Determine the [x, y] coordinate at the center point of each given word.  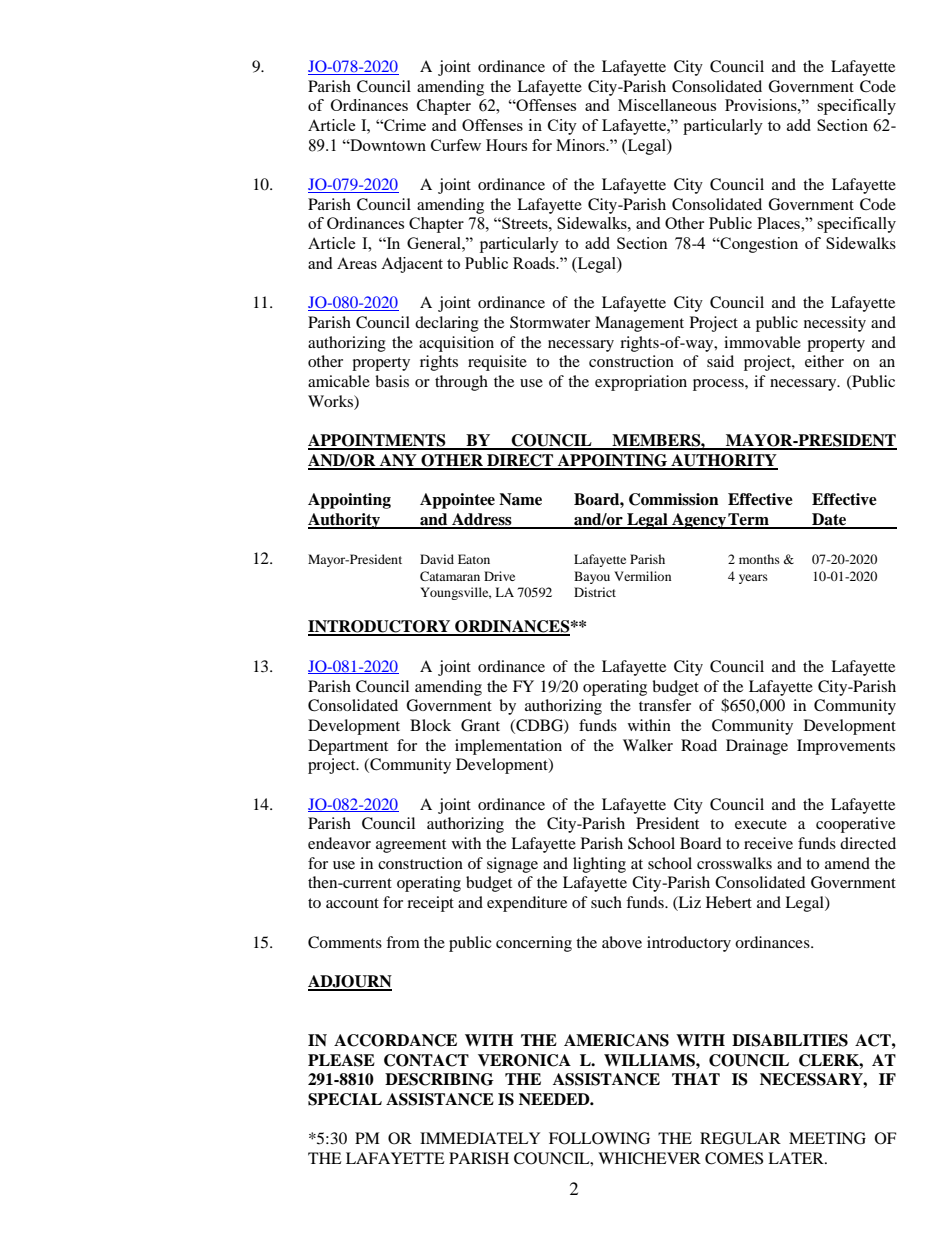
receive [768, 843]
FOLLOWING [599, 1138]
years [753, 579]
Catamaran [450, 576]
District [595, 592]
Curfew [456, 145]
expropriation [641, 383]
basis [392, 381]
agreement [411, 846]
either [824, 361]
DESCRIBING [439, 1079]
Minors [581, 145]
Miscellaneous [667, 105]
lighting [599, 865]
